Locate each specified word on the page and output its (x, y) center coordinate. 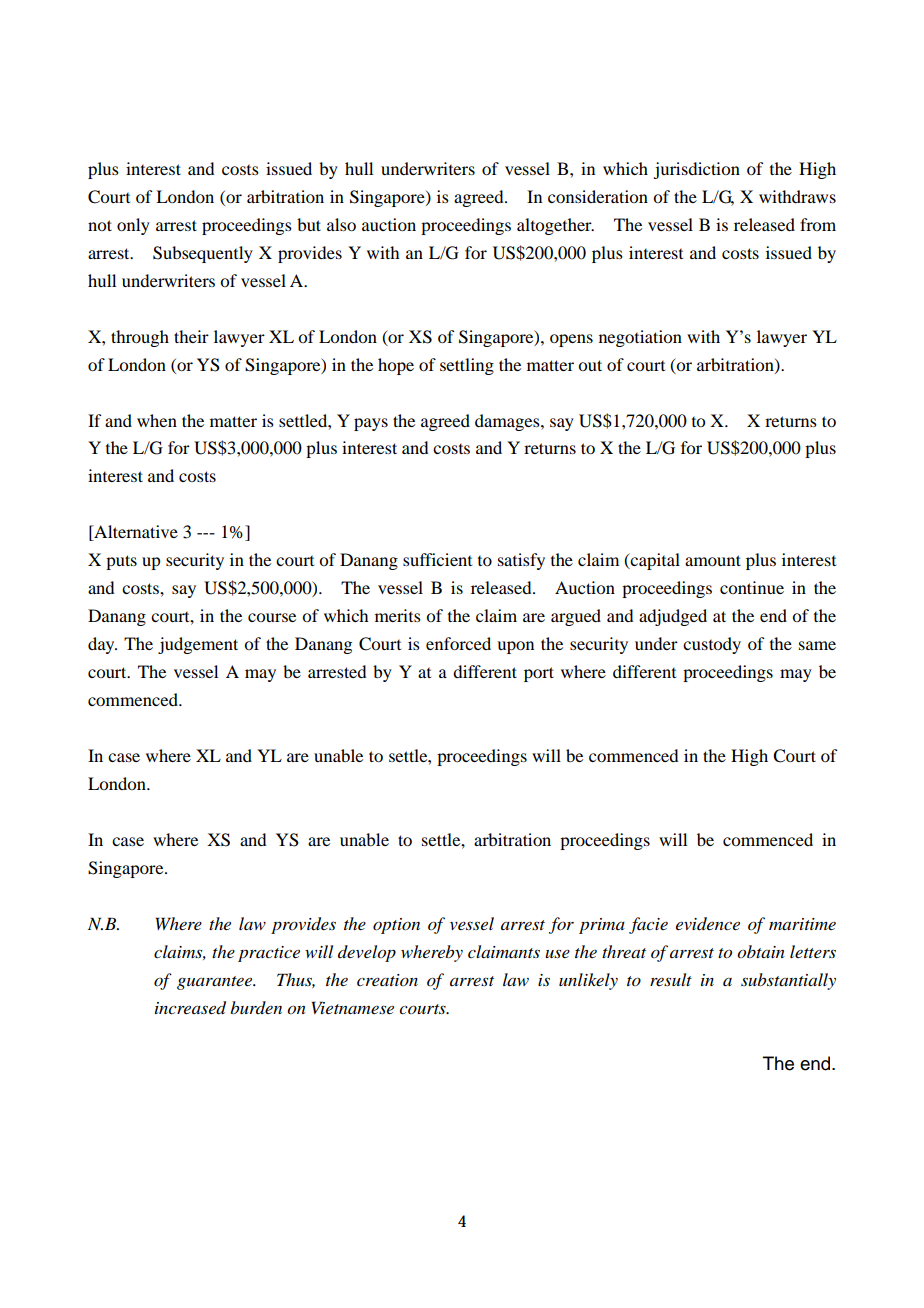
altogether (555, 226)
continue (752, 587)
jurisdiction (696, 170)
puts (121, 562)
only (133, 226)
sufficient (437, 559)
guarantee (216, 983)
